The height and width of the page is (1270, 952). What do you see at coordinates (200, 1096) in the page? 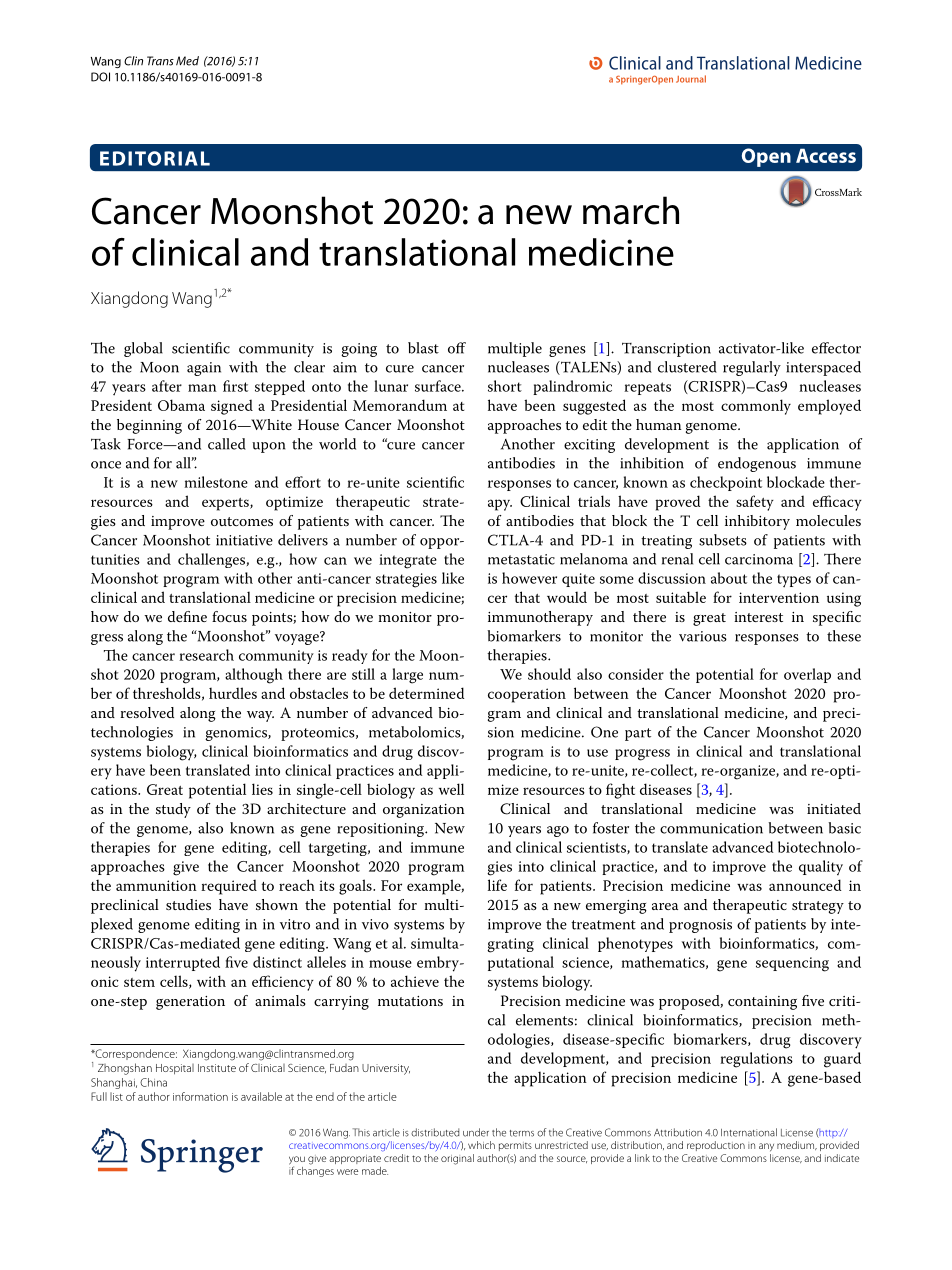
I see `information` at bounding box center [200, 1096].
